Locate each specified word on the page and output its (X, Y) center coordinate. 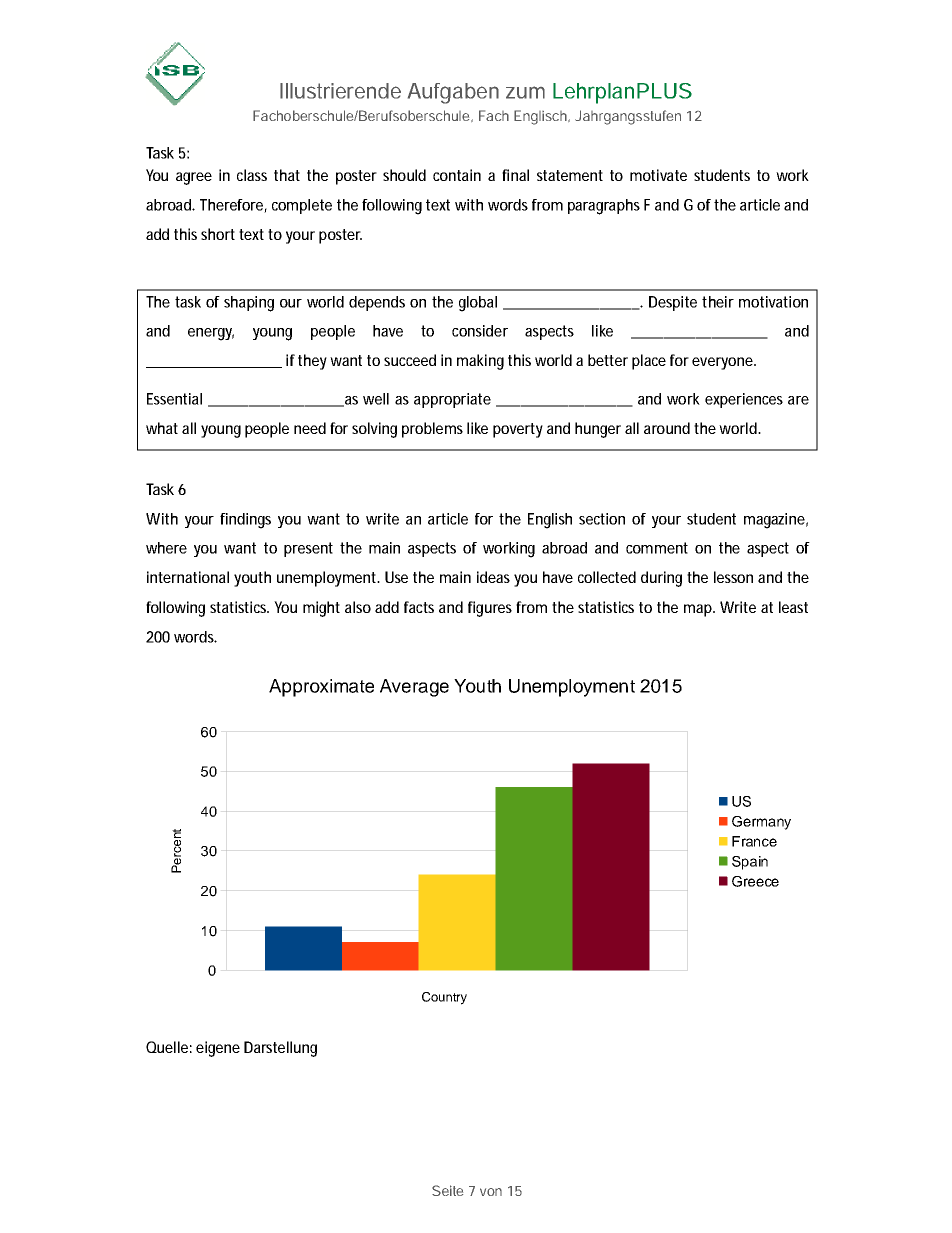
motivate (658, 175)
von (491, 1192)
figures (490, 609)
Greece (755, 881)
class (252, 175)
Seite (447, 1190)
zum (525, 92)
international (188, 577)
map (699, 610)
